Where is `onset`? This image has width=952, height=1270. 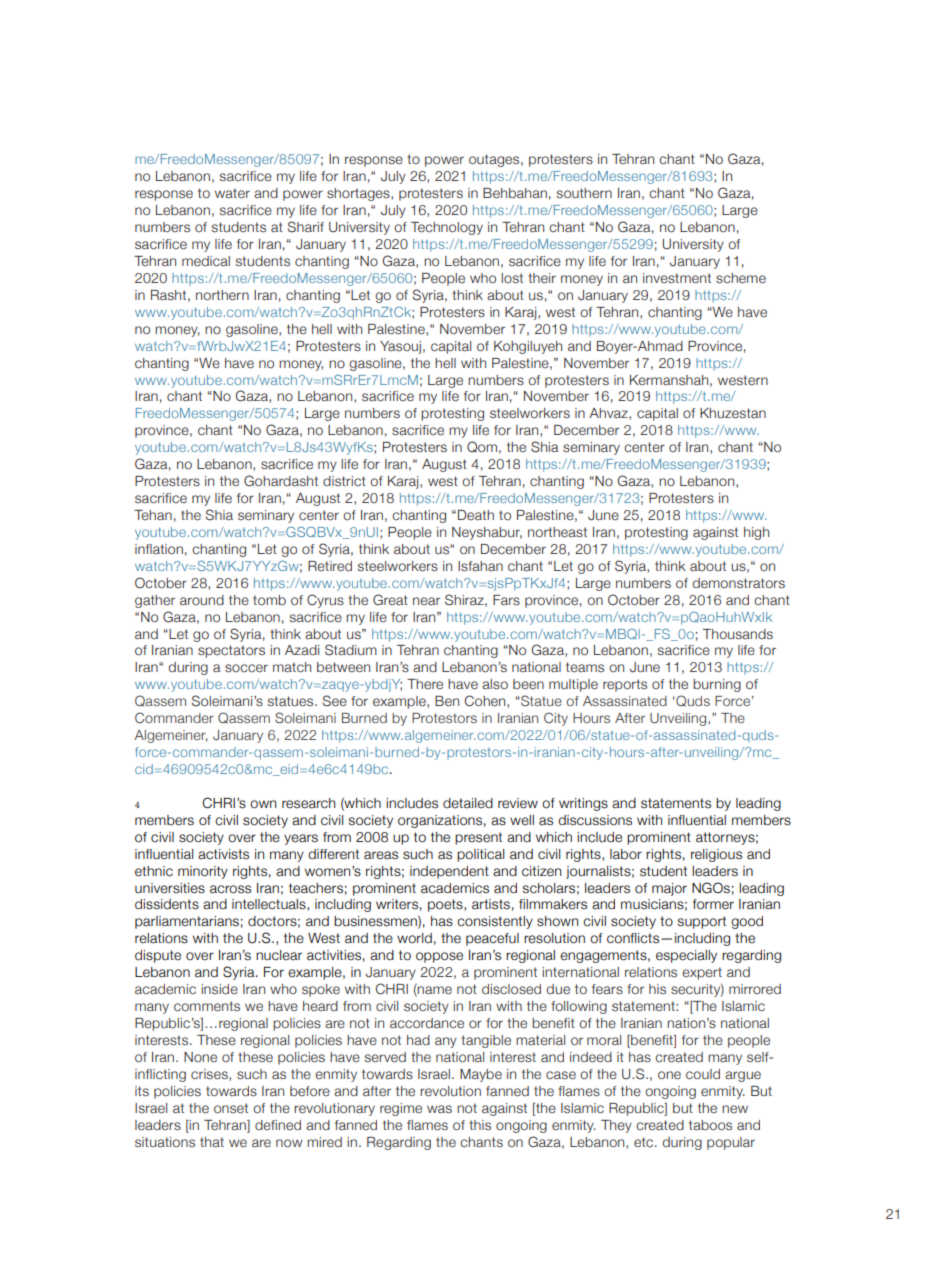 onset is located at coordinates (231, 1108).
